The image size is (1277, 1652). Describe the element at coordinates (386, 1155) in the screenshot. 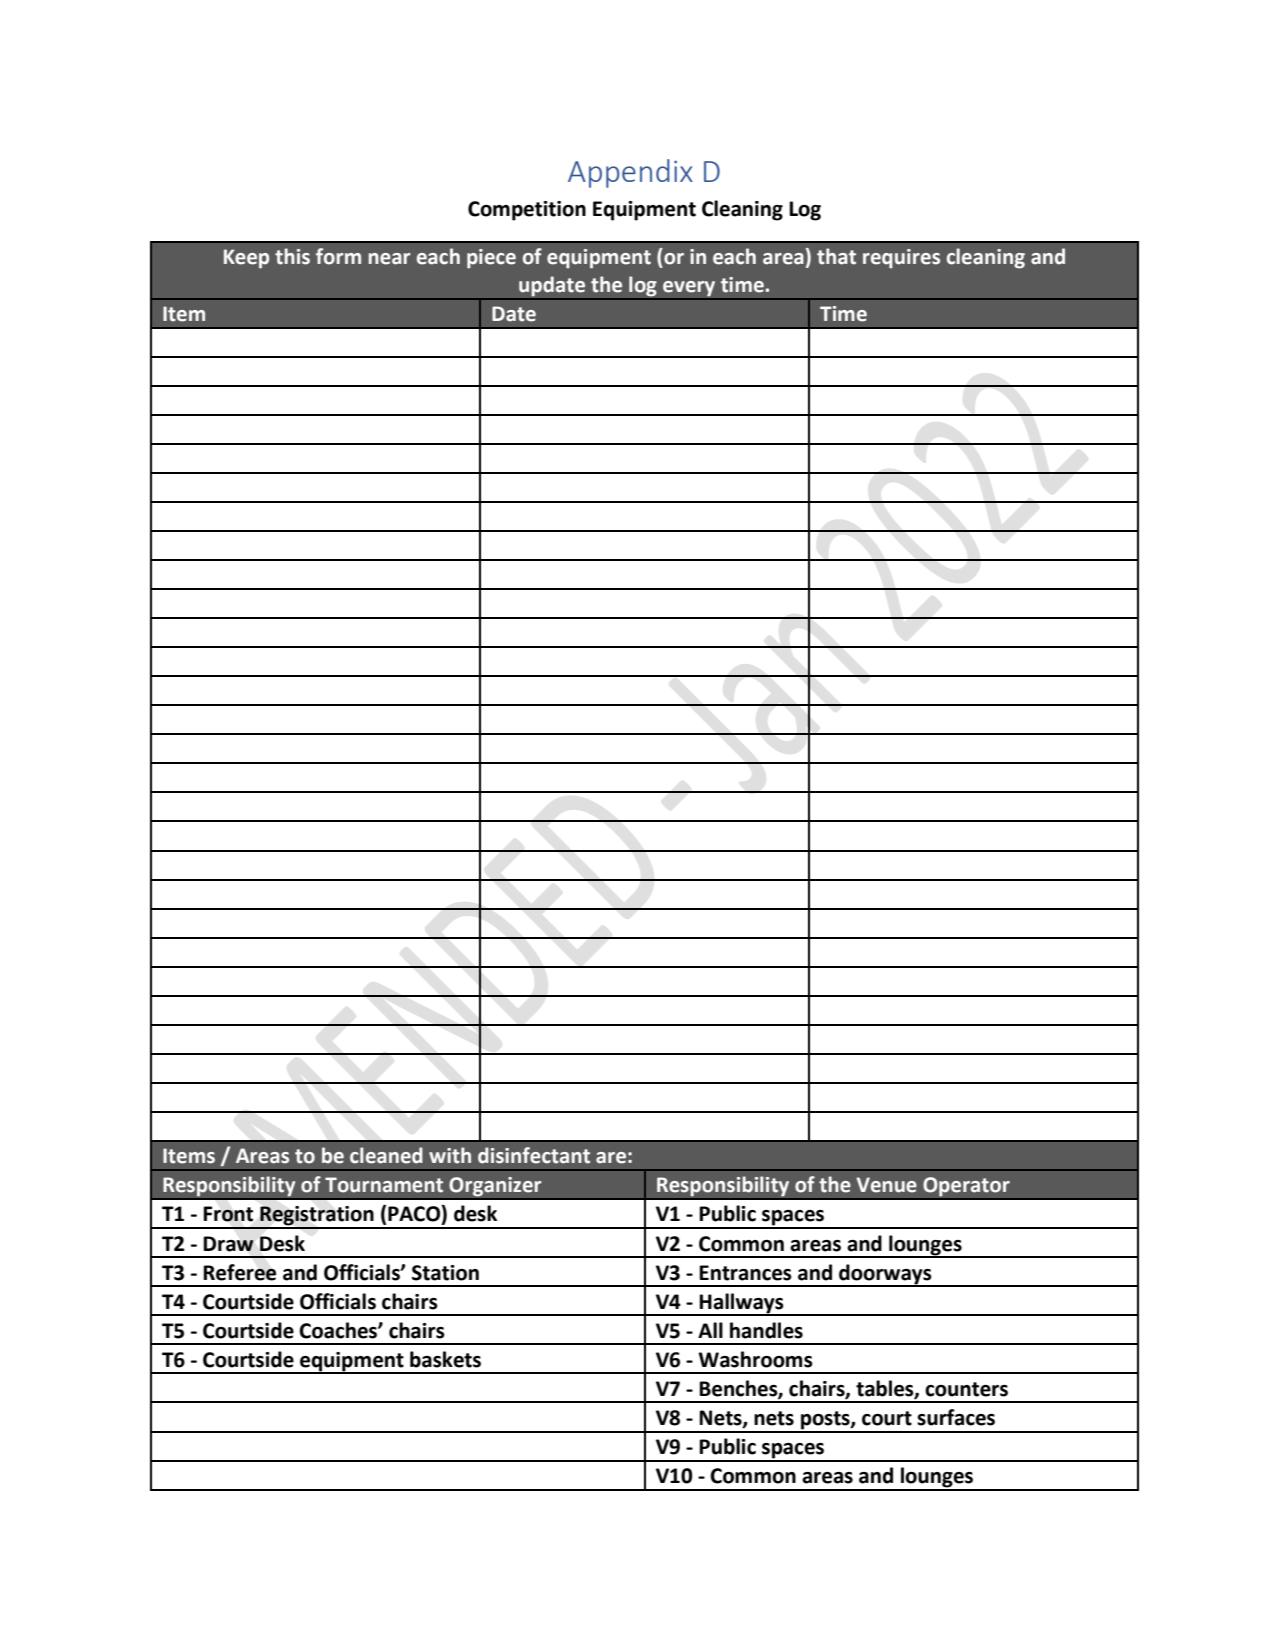

I see `cleaned` at that location.
